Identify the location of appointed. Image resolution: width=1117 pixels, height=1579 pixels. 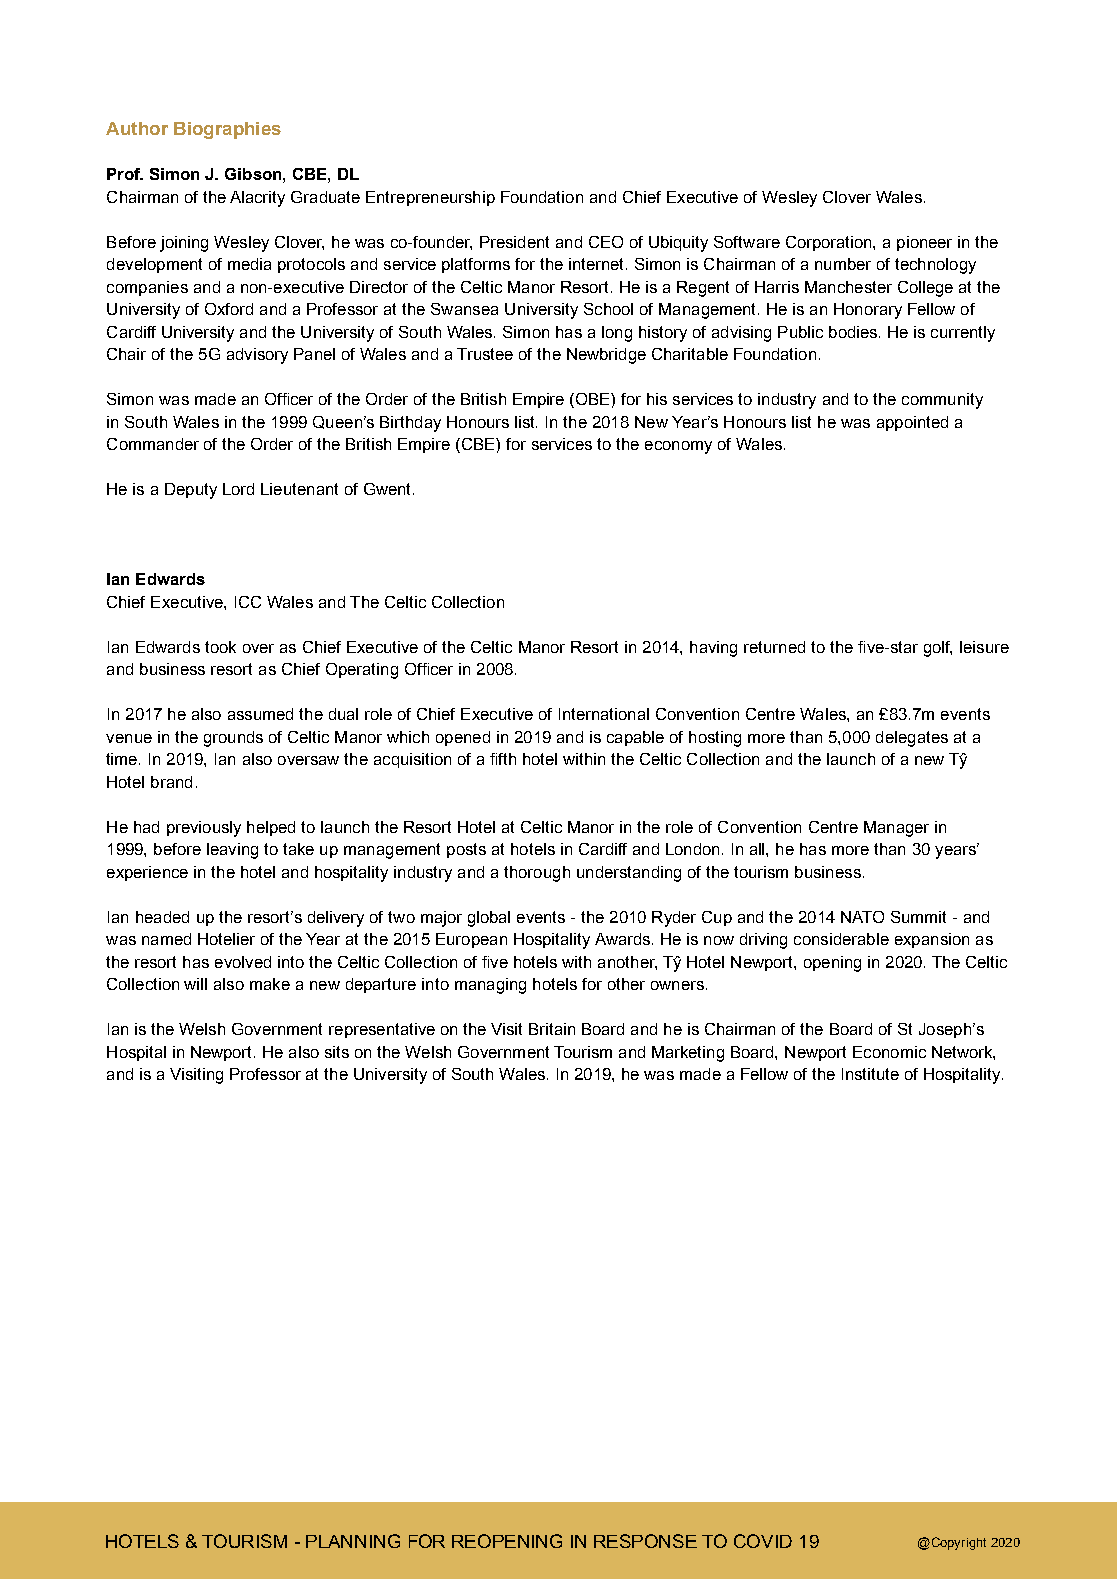
(912, 423).
